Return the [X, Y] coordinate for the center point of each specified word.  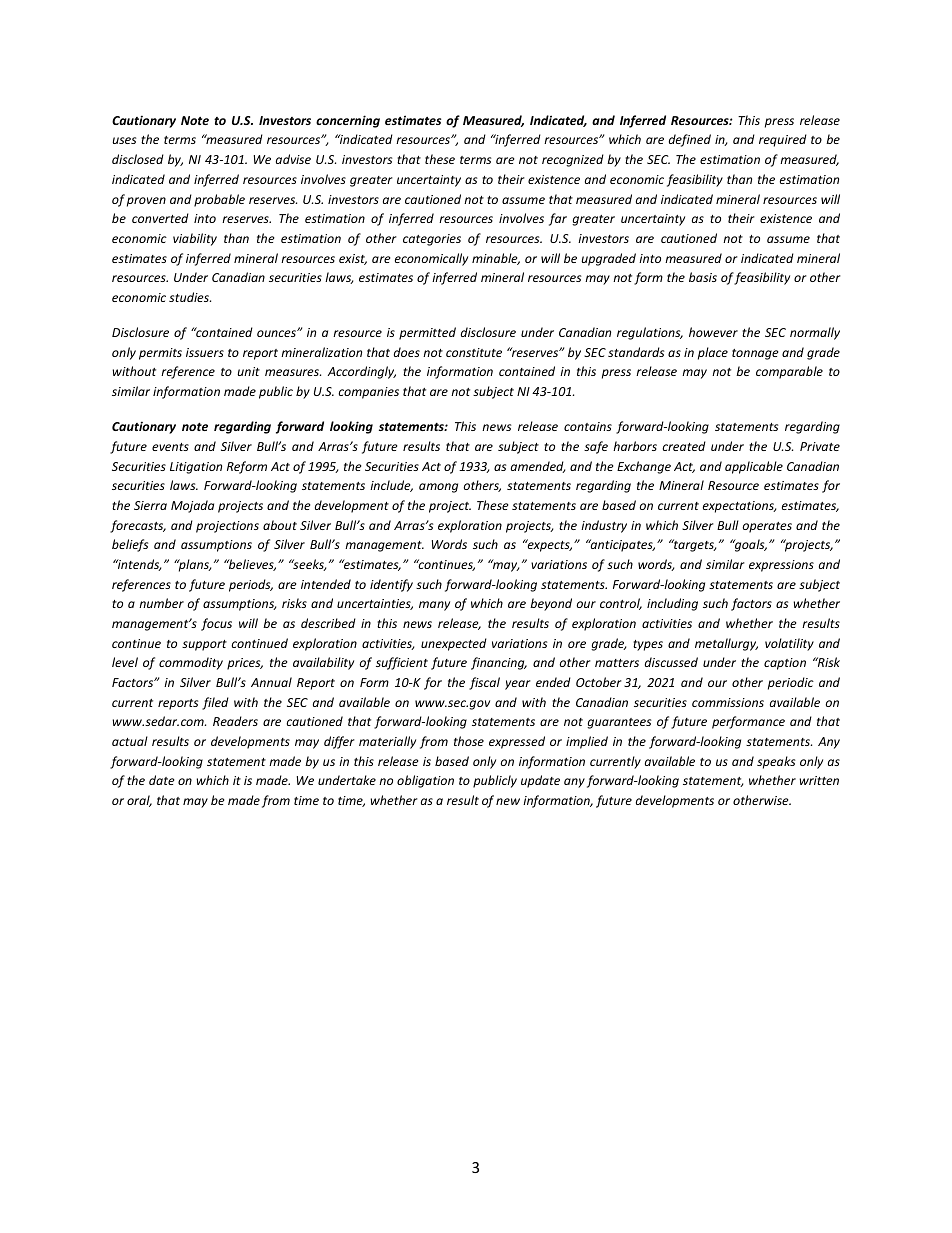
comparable [789, 372]
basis [703, 277]
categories [432, 240]
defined [690, 140]
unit [248, 371]
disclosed [138, 159]
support [204, 645]
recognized [573, 160]
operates [767, 527]
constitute [474, 352]
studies [190, 297]
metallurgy [726, 644]
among [438, 488]
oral [139, 801]
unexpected [454, 644]
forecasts [138, 526]
